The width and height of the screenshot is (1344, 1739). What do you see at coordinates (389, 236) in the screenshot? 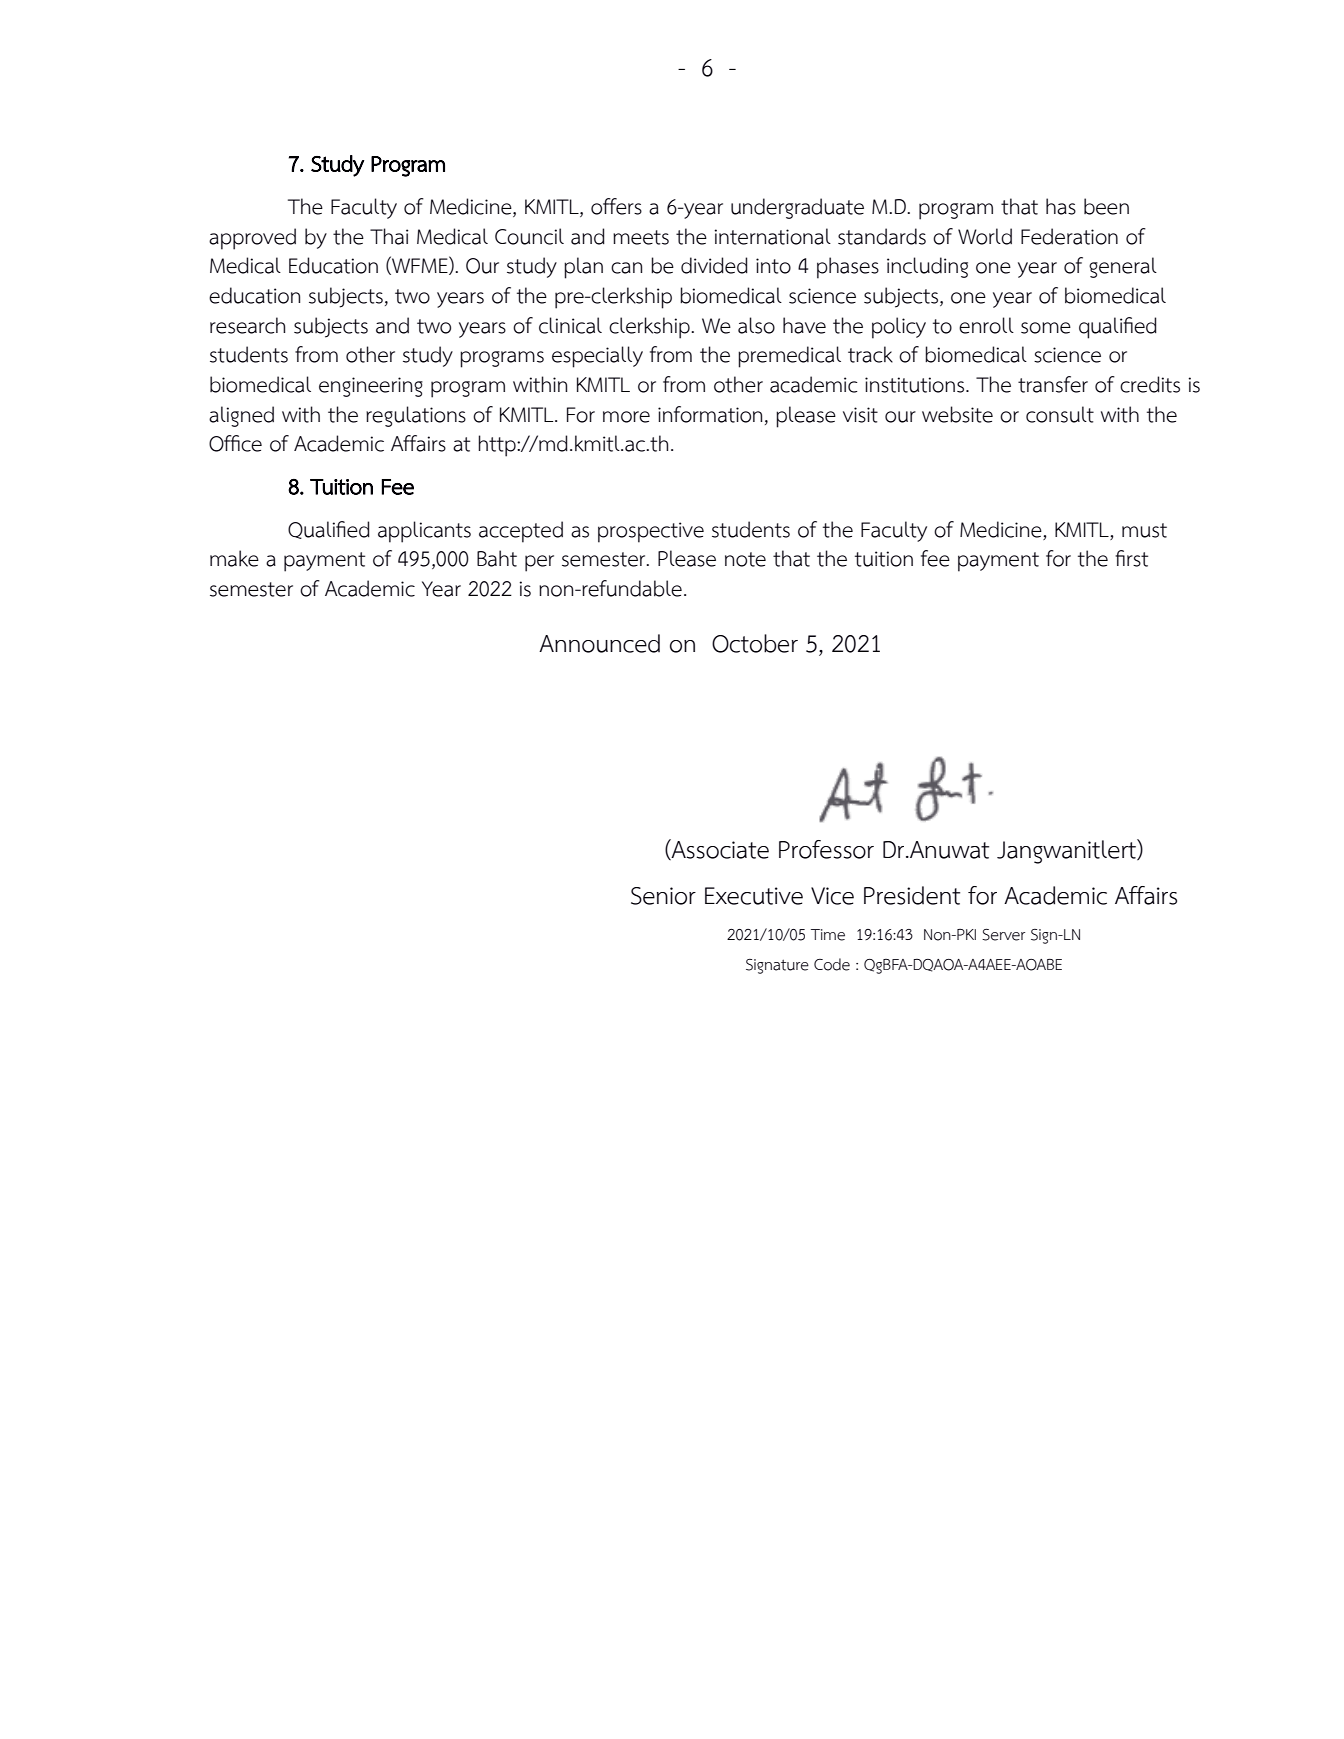
I see `Thai` at bounding box center [389, 236].
